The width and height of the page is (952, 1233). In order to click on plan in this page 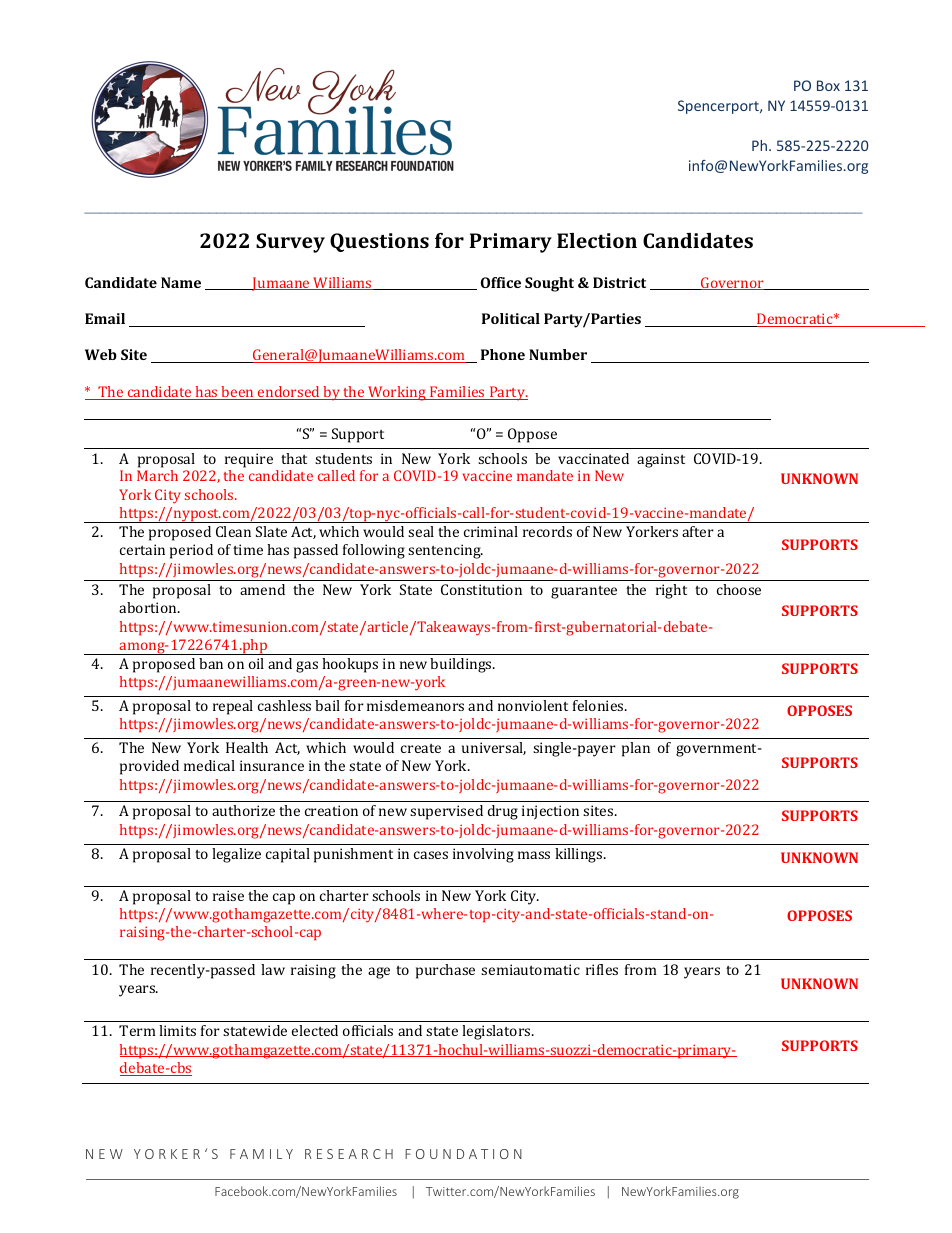, I will do `click(636, 749)`.
